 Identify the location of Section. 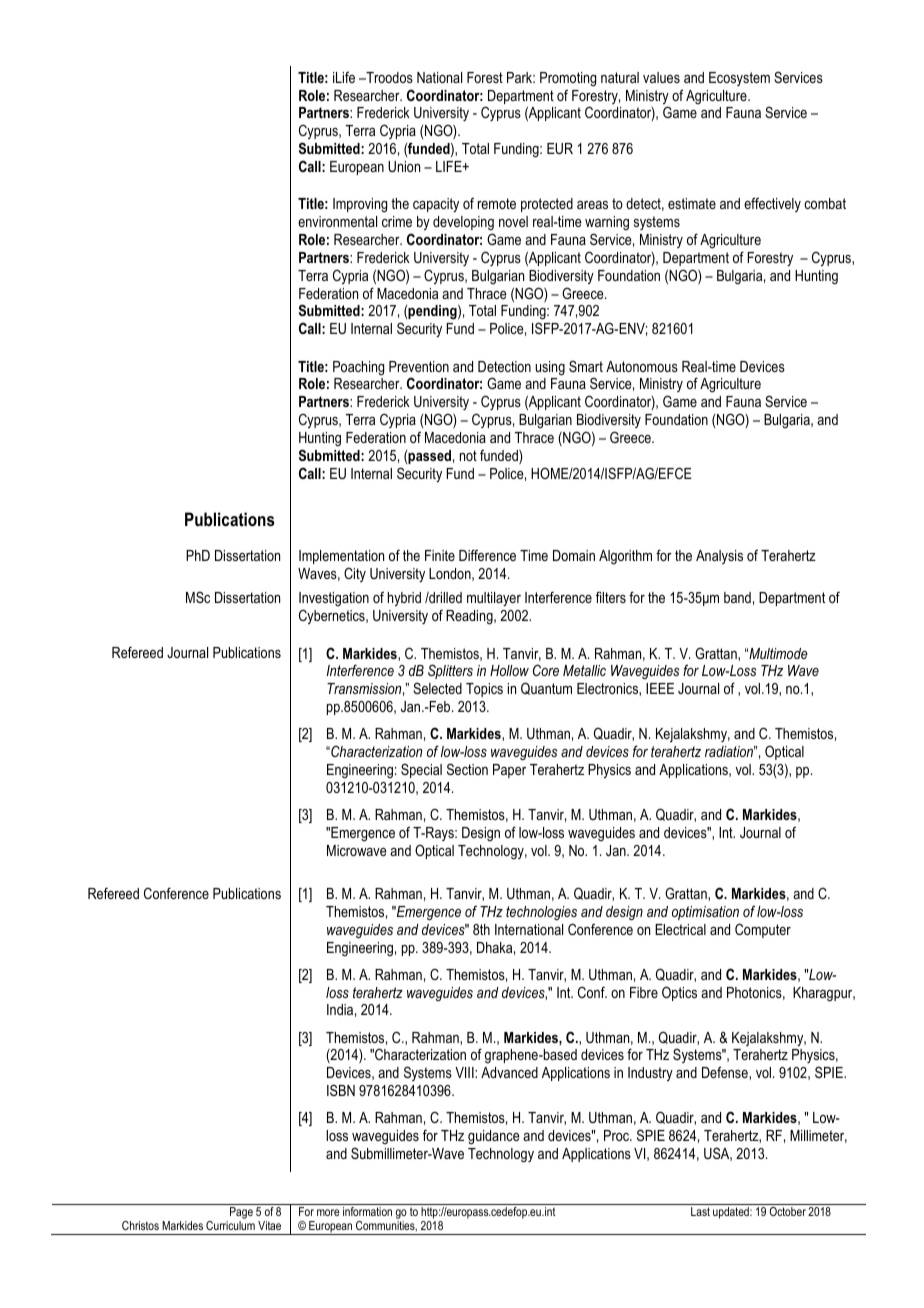
(467, 769).
